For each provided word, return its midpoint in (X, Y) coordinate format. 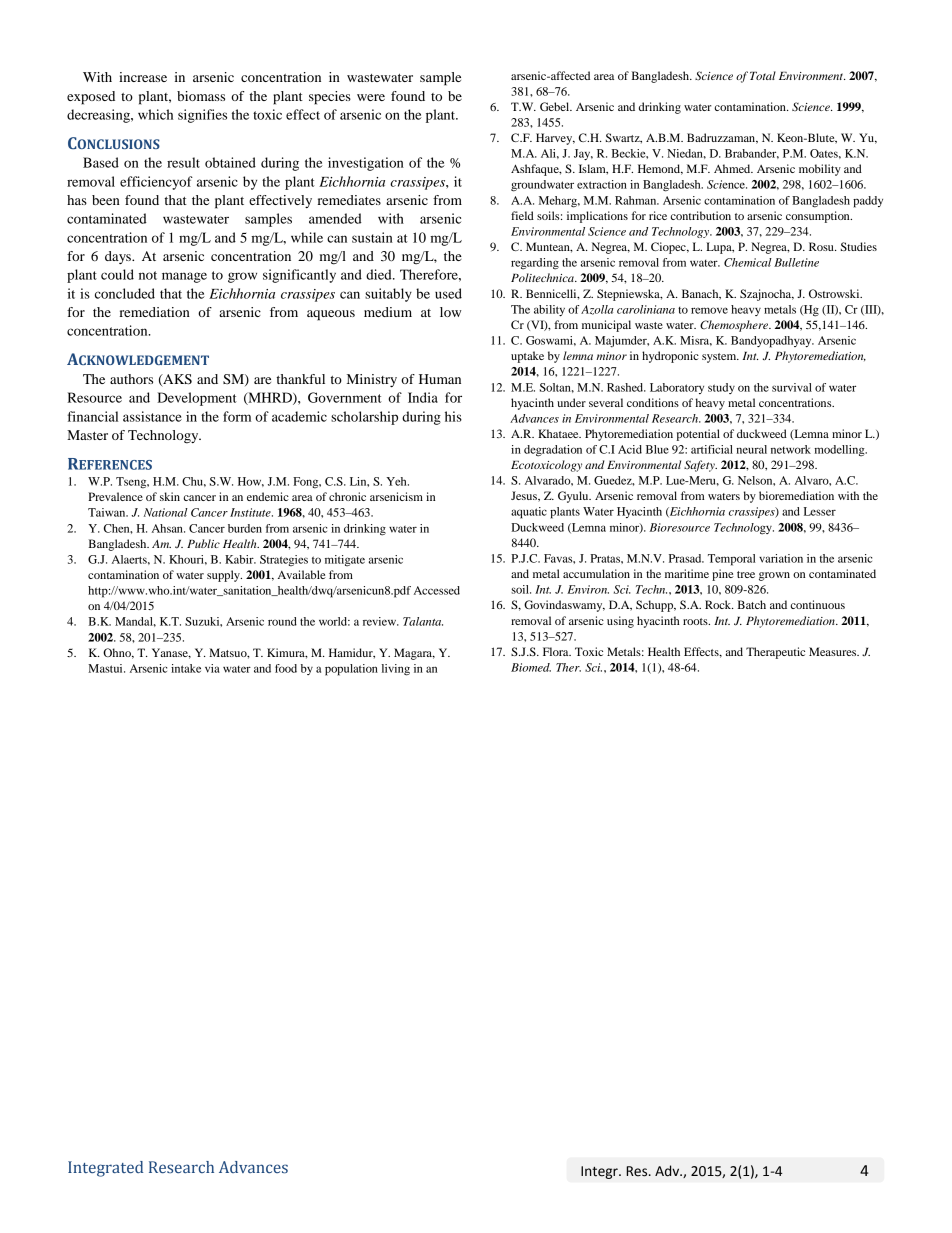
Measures (834, 651)
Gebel (556, 106)
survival (792, 387)
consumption (819, 217)
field (522, 215)
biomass (201, 96)
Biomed (531, 667)
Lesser (820, 511)
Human (440, 379)
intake (186, 668)
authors (131, 379)
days (119, 257)
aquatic (529, 513)
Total (763, 75)
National (166, 512)
